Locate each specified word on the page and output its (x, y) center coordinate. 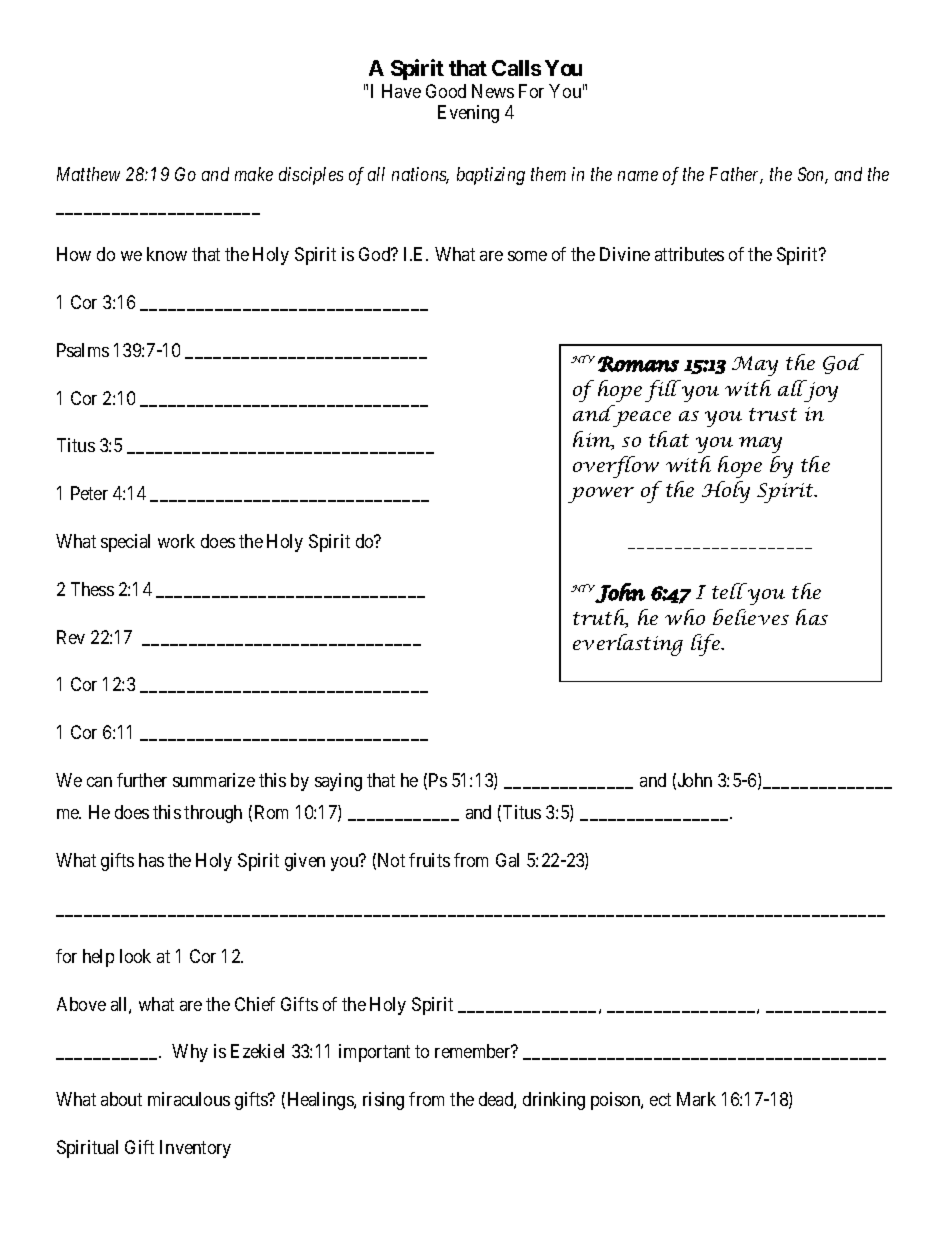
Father (736, 175)
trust (773, 414)
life (707, 645)
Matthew (88, 174)
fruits (429, 860)
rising (383, 1101)
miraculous (189, 1099)
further (142, 780)
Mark (696, 1099)
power (601, 495)
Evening (468, 114)
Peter (89, 493)
